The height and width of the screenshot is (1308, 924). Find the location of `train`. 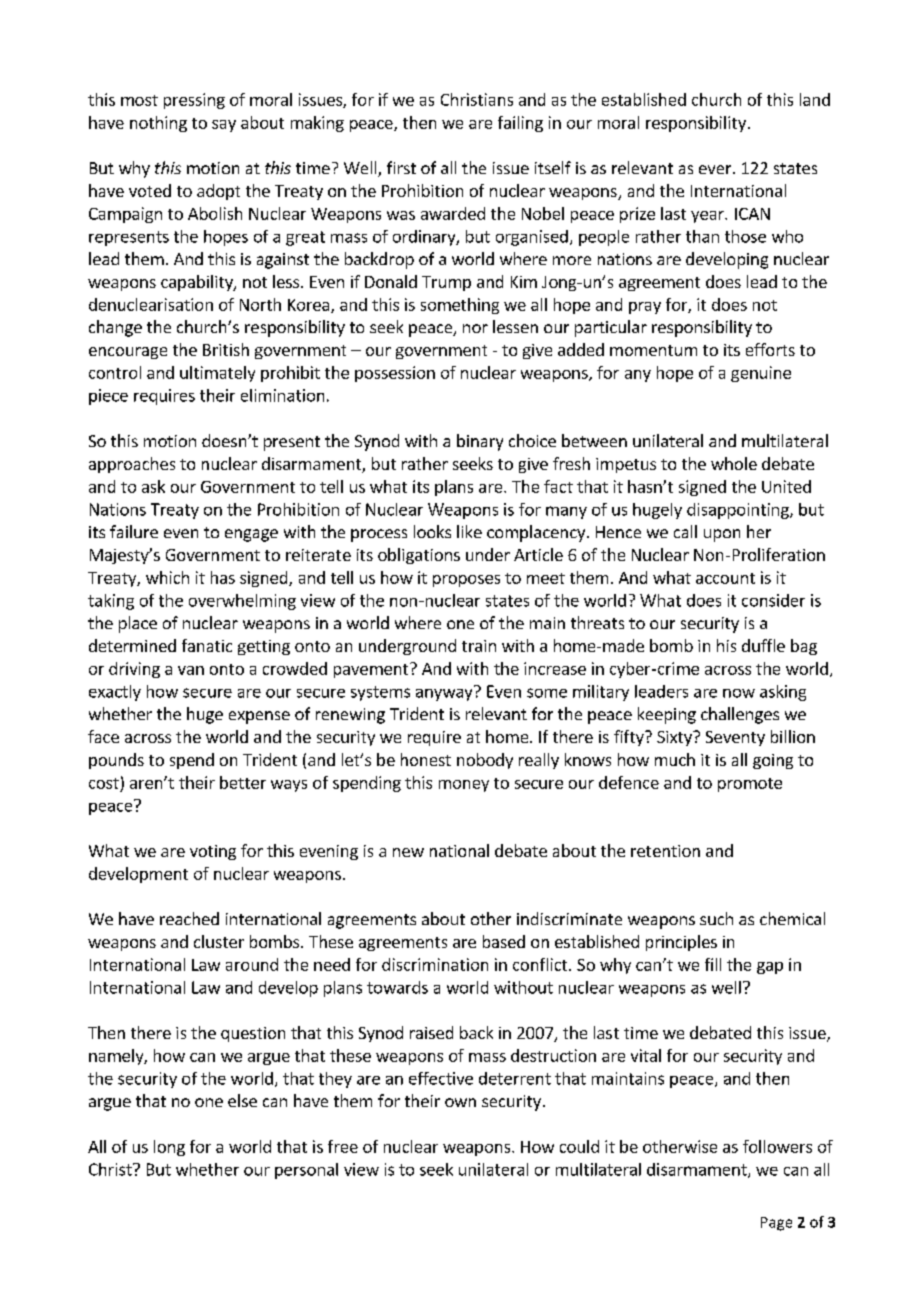

train is located at coordinates (479, 646).
